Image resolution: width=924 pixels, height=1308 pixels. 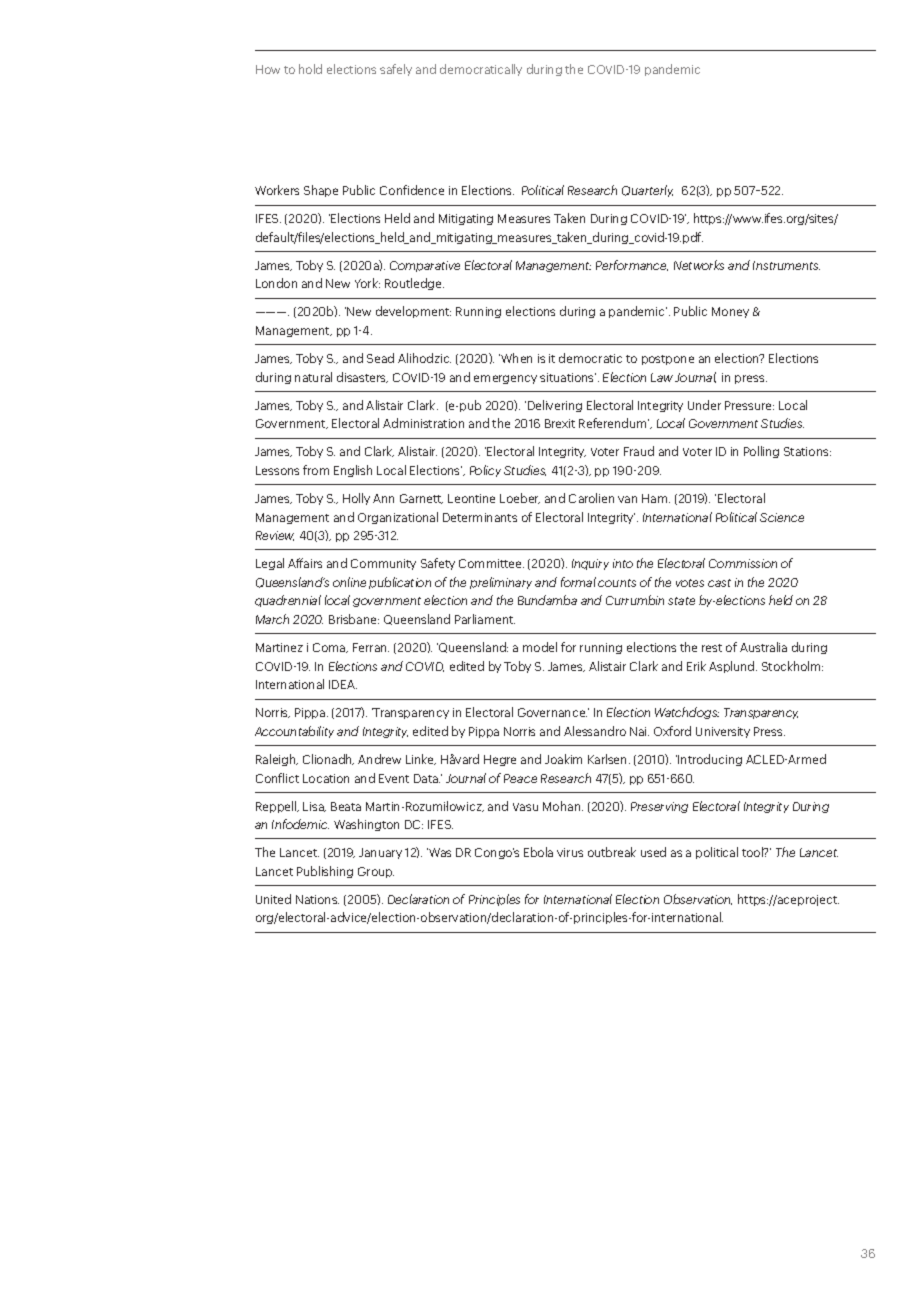 What do you see at coordinates (396, 70) in the document?
I see `safely` at bounding box center [396, 70].
